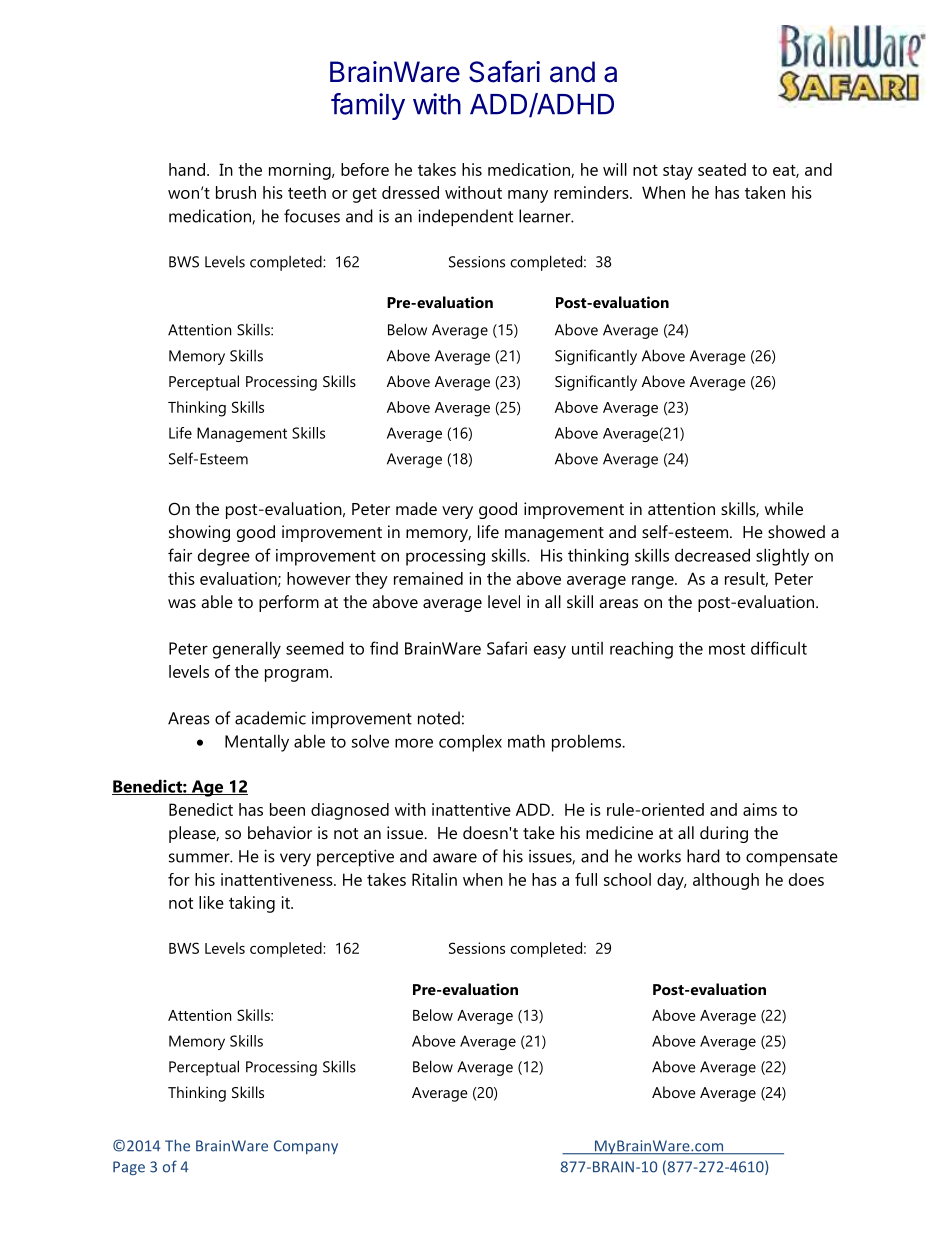 This document has height=1233, width=952. What do you see at coordinates (384, 648) in the document?
I see `find` at bounding box center [384, 648].
